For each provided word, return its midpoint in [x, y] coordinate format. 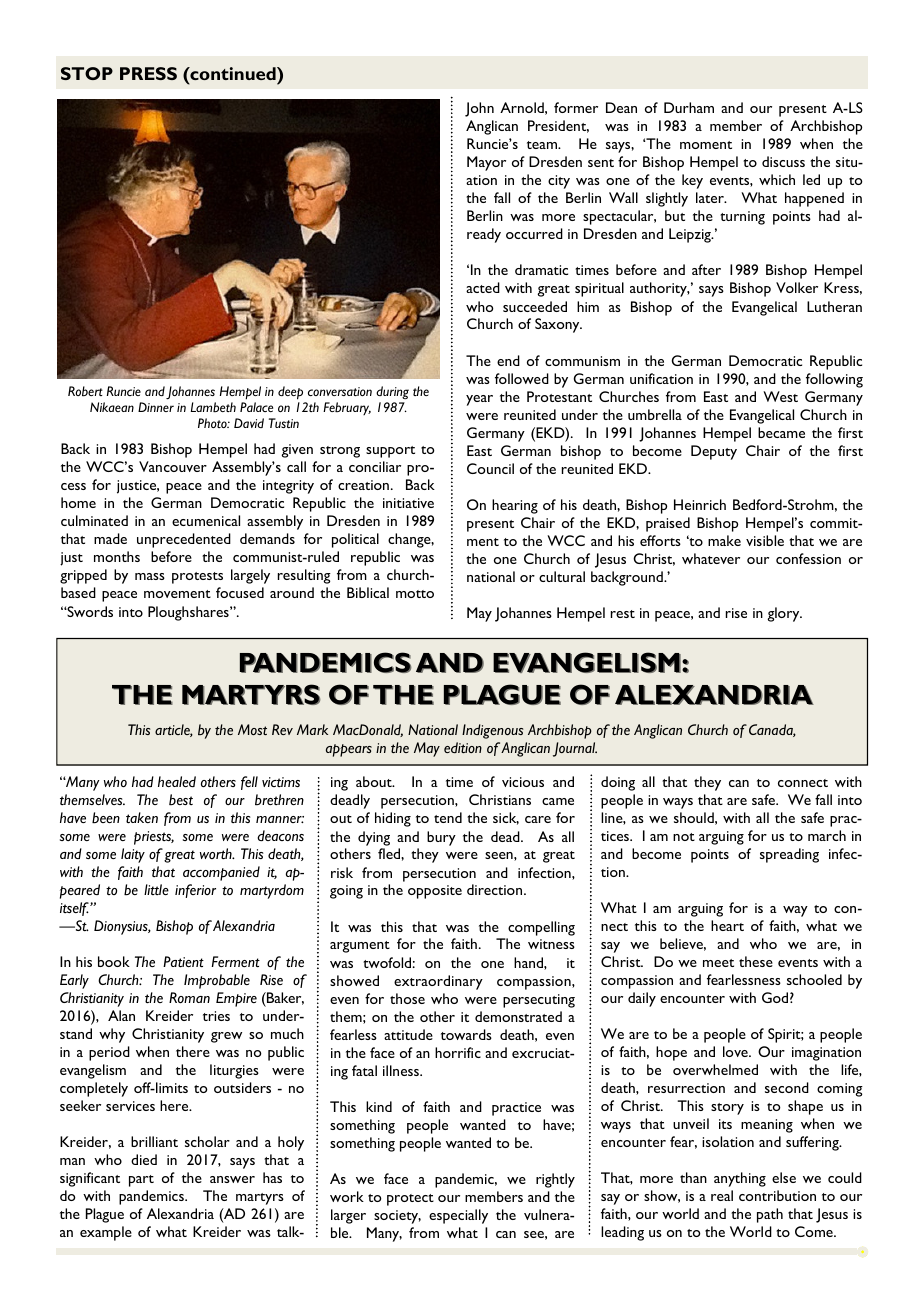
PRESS [148, 73]
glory [785, 614]
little [156, 889]
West [780, 396]
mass [150, 576]
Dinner [156, 407]
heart [727, 925]
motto [415, 594]
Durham [689, 107]
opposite [435, 892]
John [479, 109]
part [141, 1181]
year [479, 400]
